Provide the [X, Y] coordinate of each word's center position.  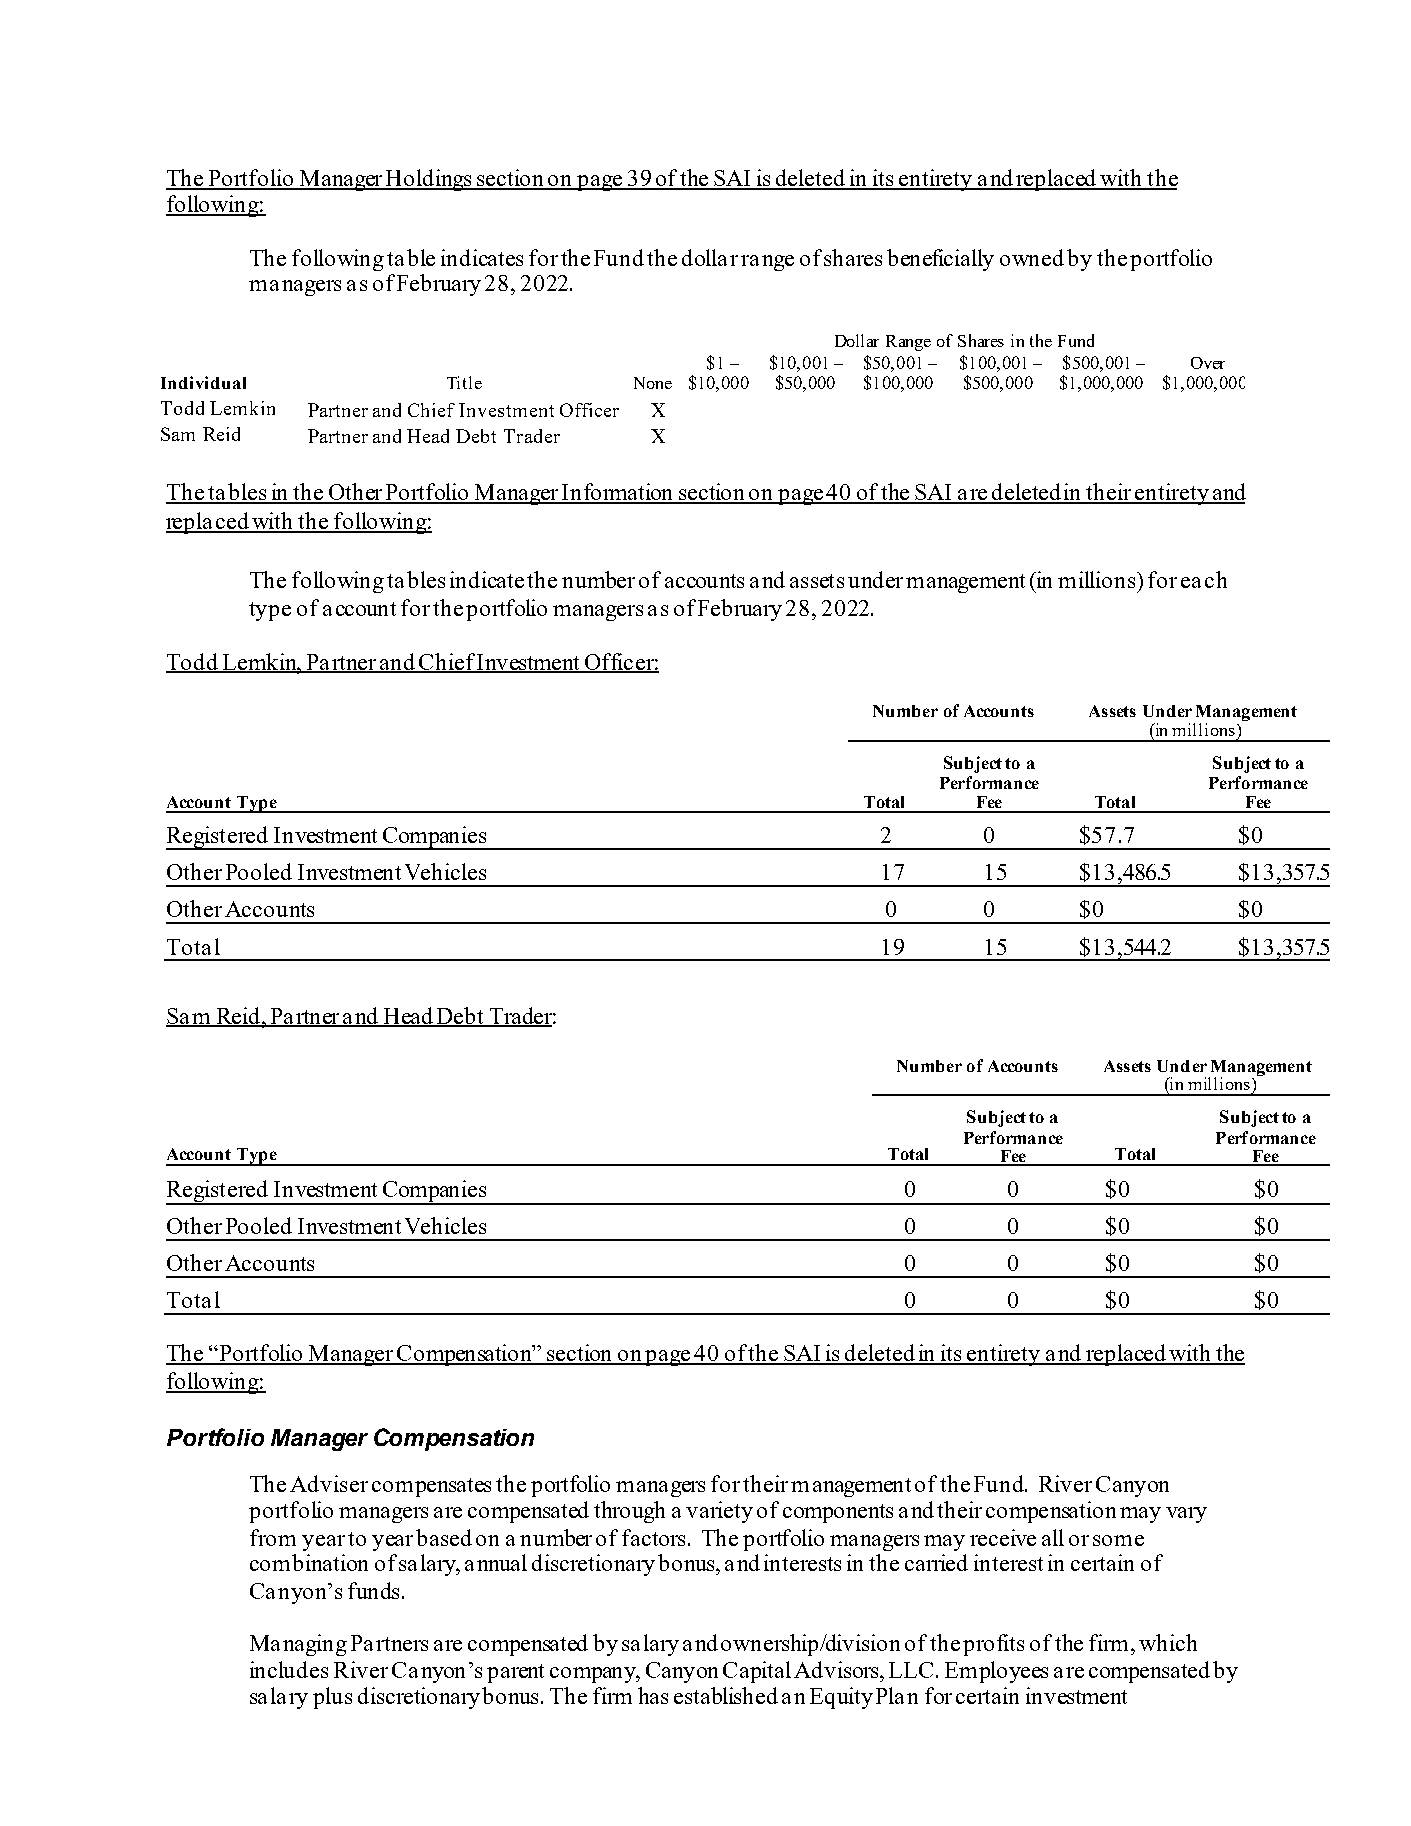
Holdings [429, 180]
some [1118, 1540]
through [629, 1512]
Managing [298, 1645]
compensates [431, 1487]
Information [618, 493]
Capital [757, 1672]
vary [1186, 1515]
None [653, 383]
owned [1032, 257]
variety [719, 1512]
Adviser [329, 1483]
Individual [203, 382]
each [1204, 579]
